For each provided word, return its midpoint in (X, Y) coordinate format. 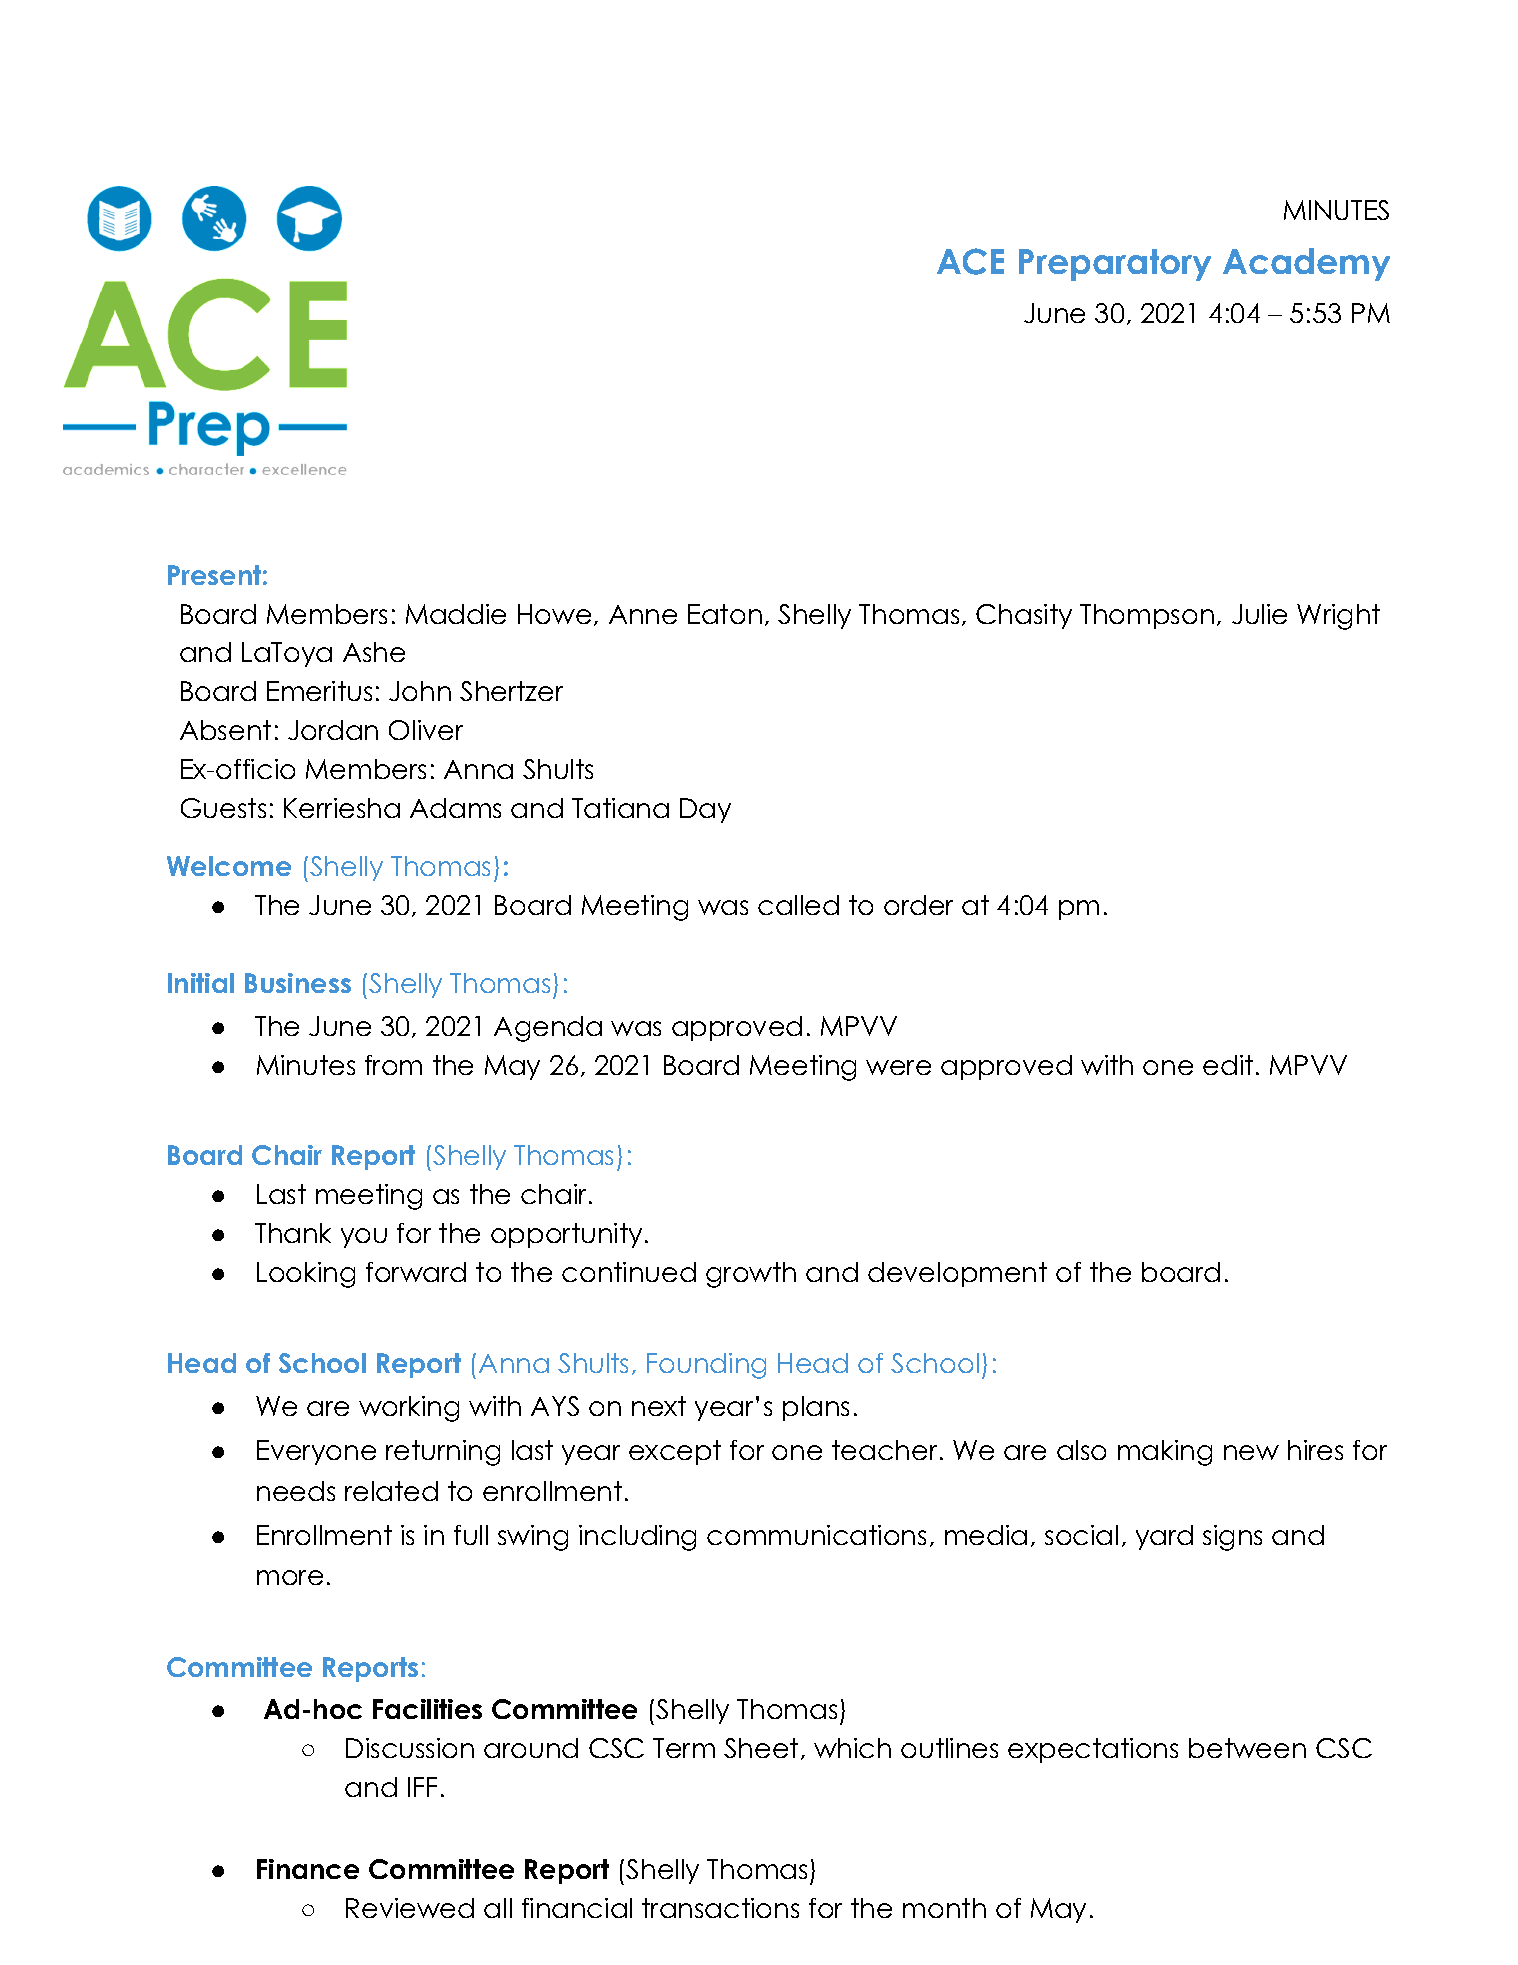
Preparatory (1115, 265)
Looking (306, 1275)
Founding (706, 1366)
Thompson (1147, 616)
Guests (223, 808)
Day (705, 810)
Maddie (456, 614)
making (1165, 1453)
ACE (970, 261)
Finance (308, 1869)
